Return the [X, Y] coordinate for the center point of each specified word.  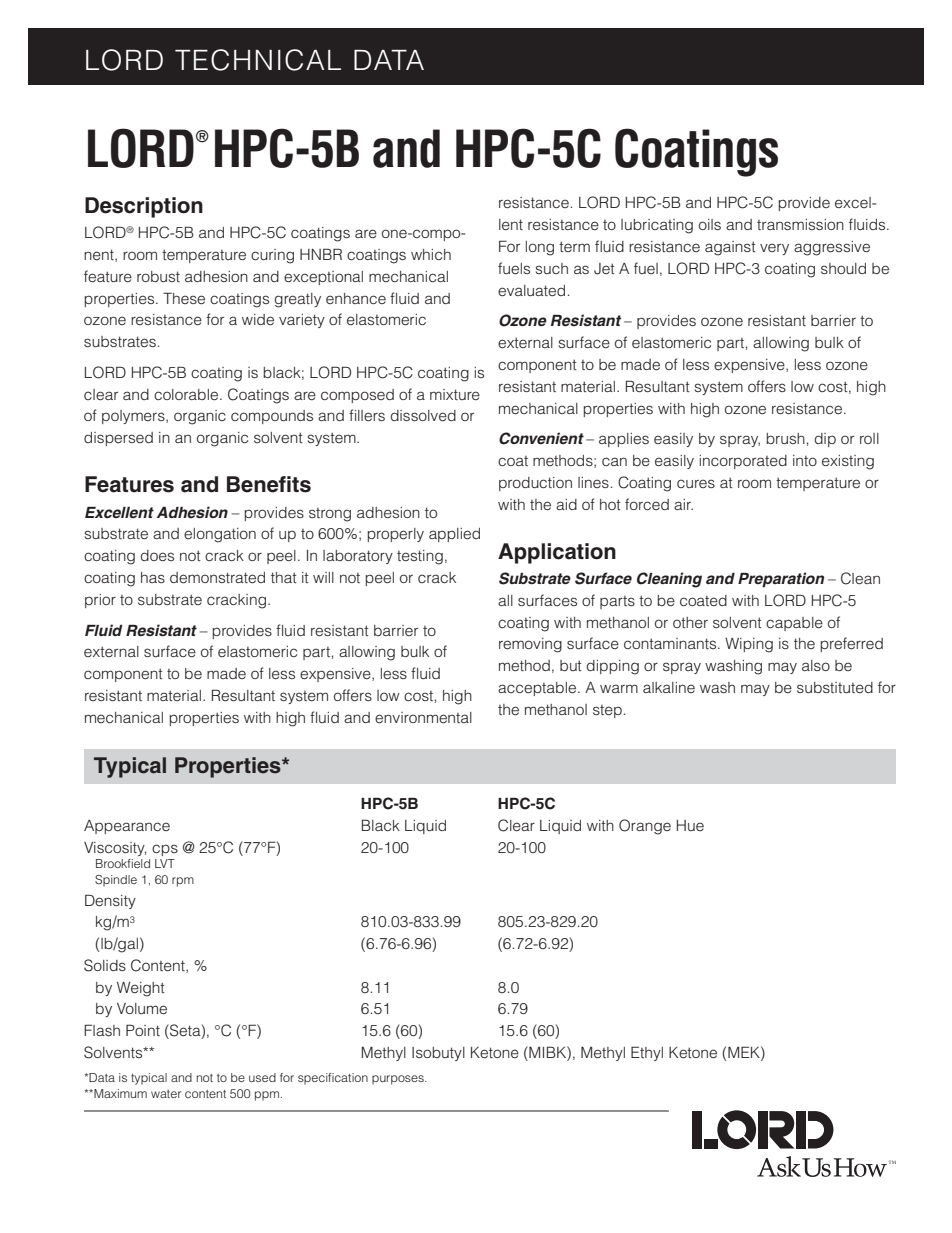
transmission [800, 224]
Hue [690, 825]
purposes [399, 1080]
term [574, 246]
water [166, 1094]
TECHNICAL [258, 60]
